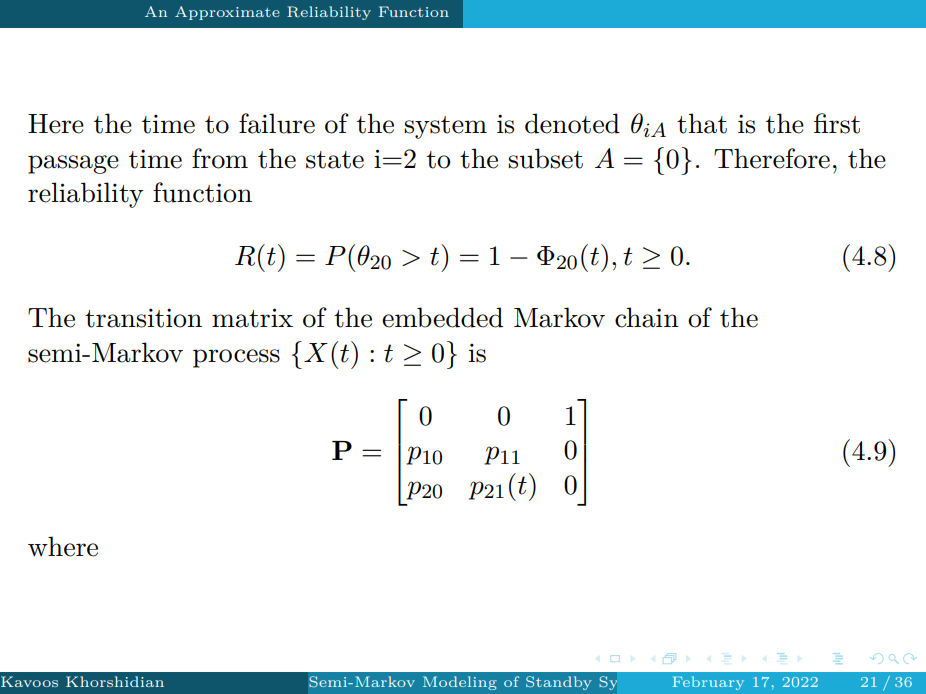 This screenshot has width=926, height=694. What do you see at coordinates (227, 13) in the screenshot?
I see `Approximate` at bounding box center [227, 13].
